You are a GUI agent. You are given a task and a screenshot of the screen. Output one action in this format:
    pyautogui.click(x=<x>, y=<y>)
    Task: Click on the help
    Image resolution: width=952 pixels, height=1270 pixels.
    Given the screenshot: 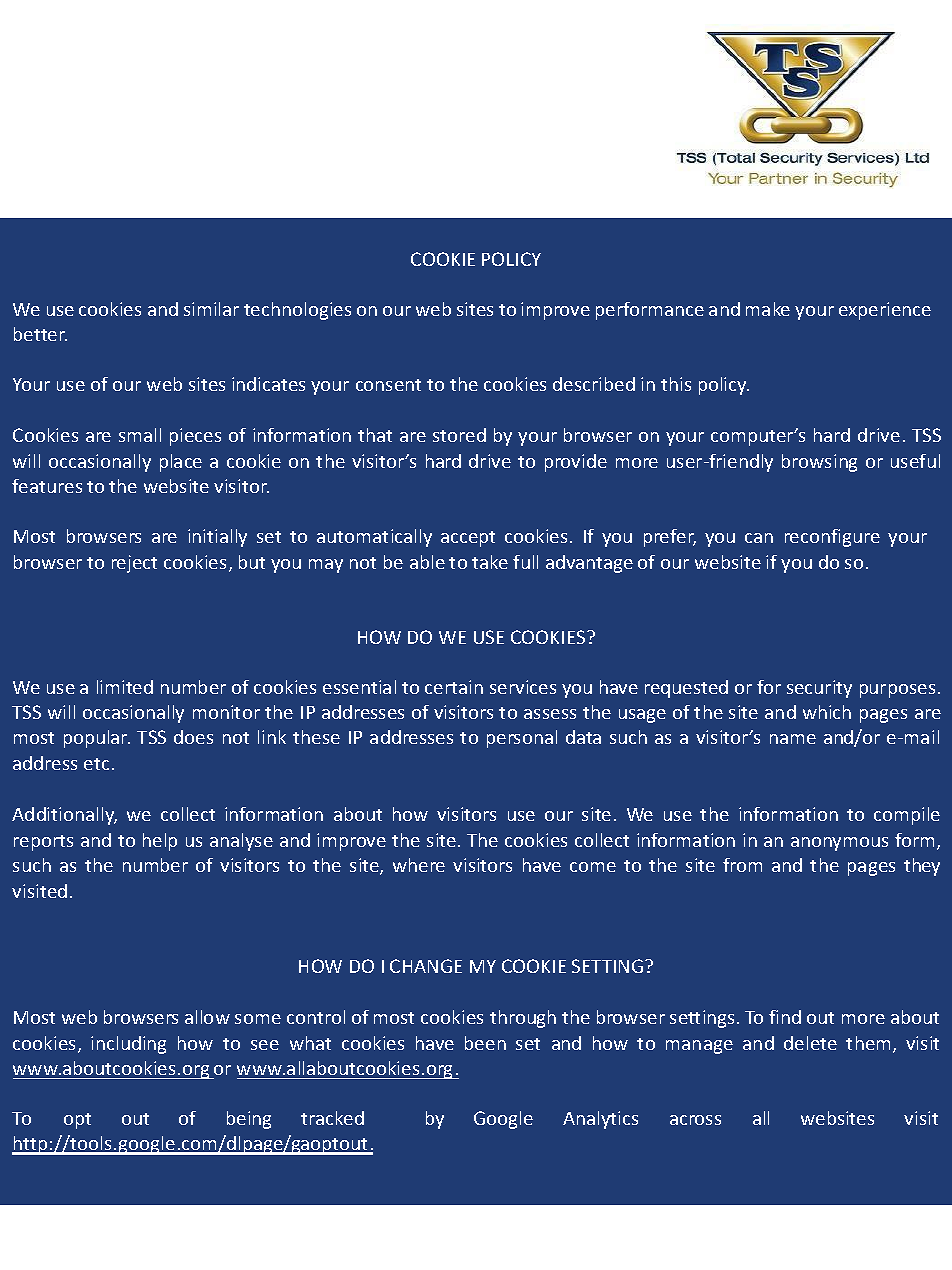 What is the action you would take?
    pyautogui.click(x=160, y=842)
